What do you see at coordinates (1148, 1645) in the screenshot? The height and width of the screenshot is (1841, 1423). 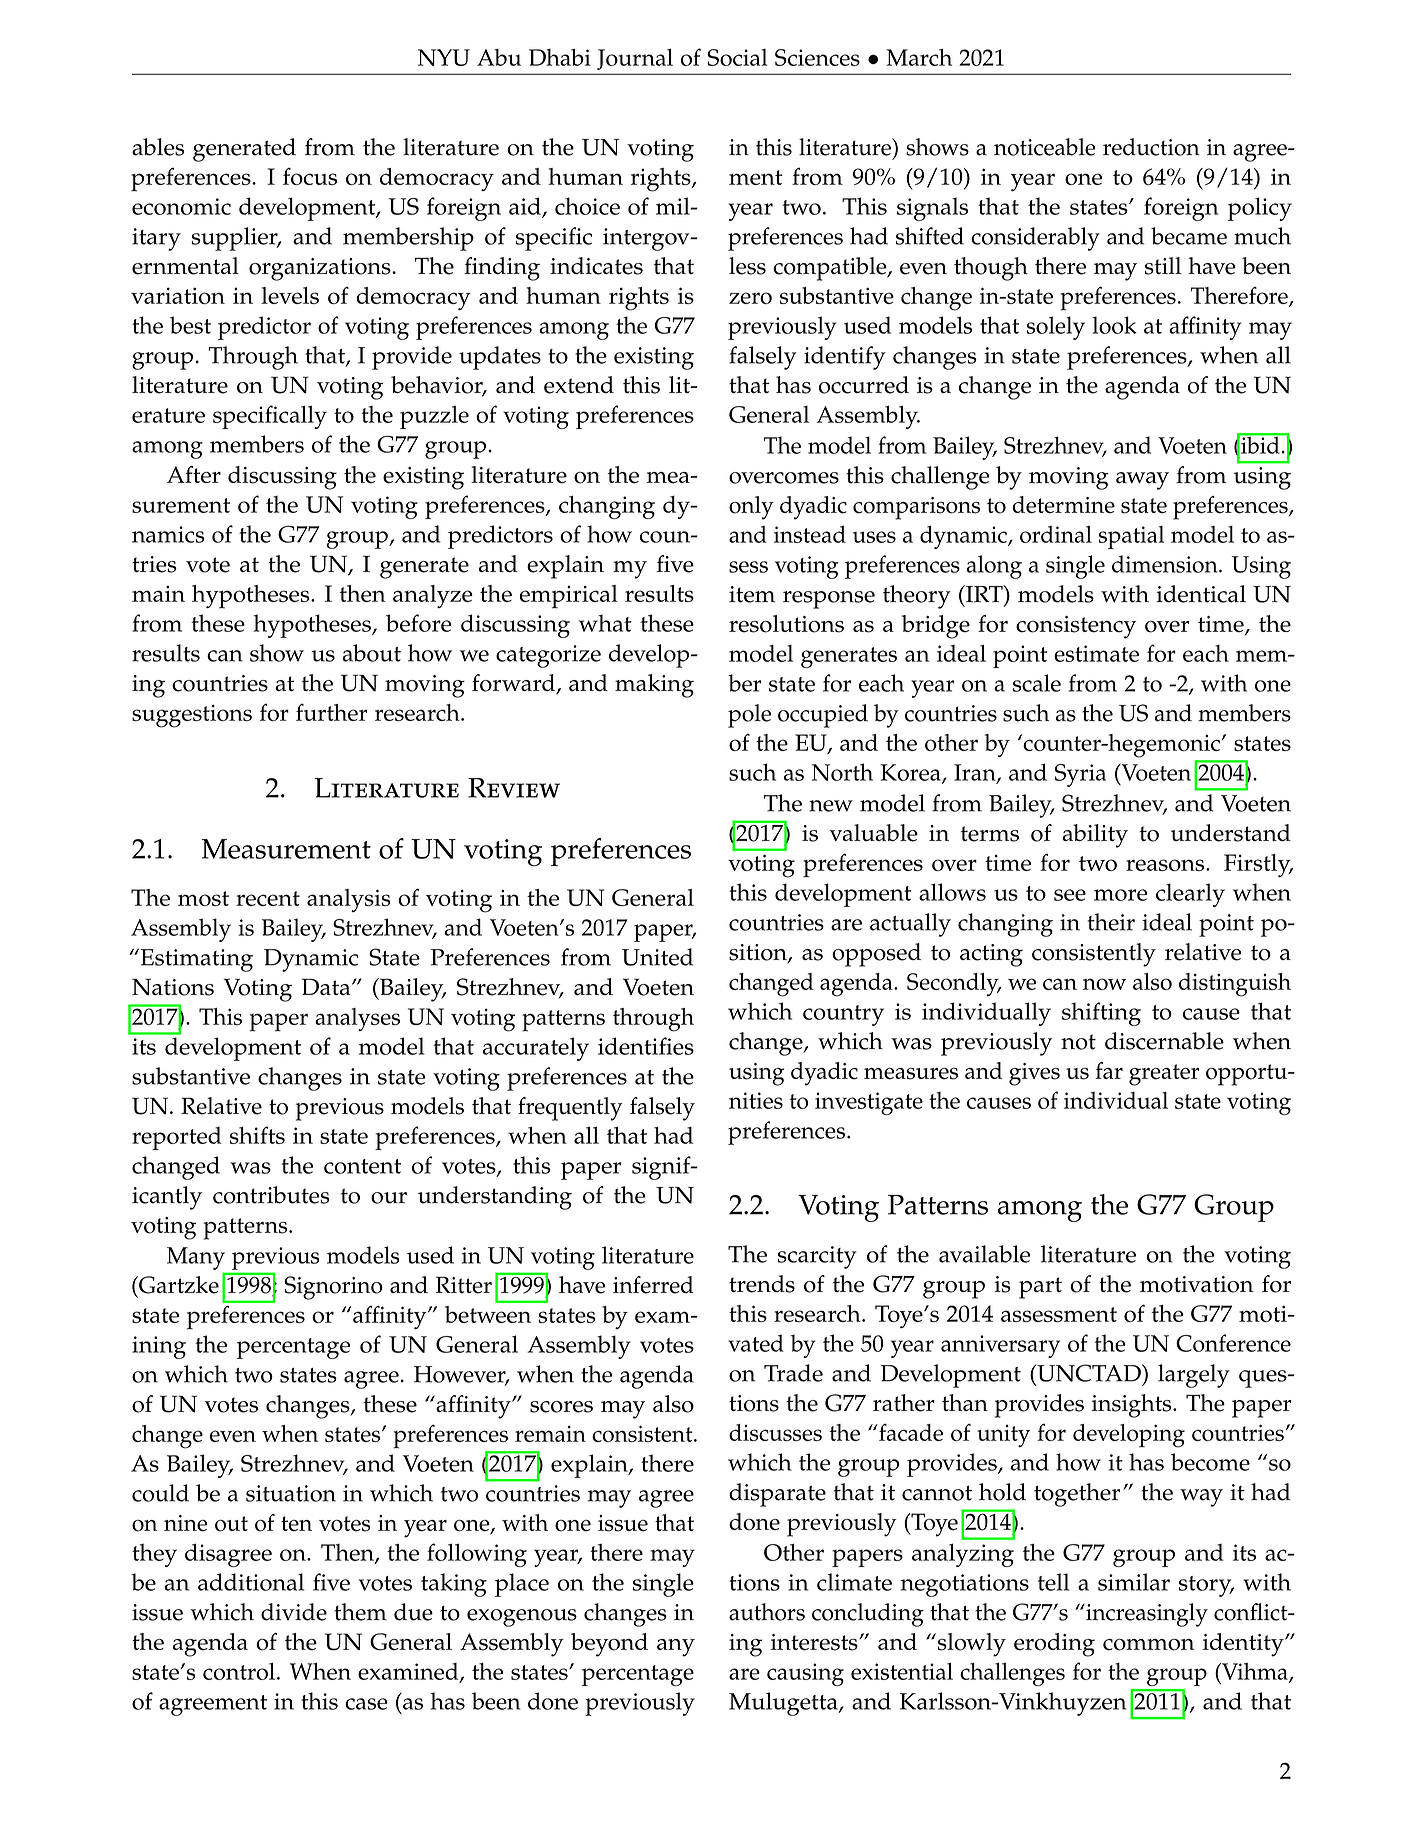 I see `common` at bounding box center [1148, 1645].
